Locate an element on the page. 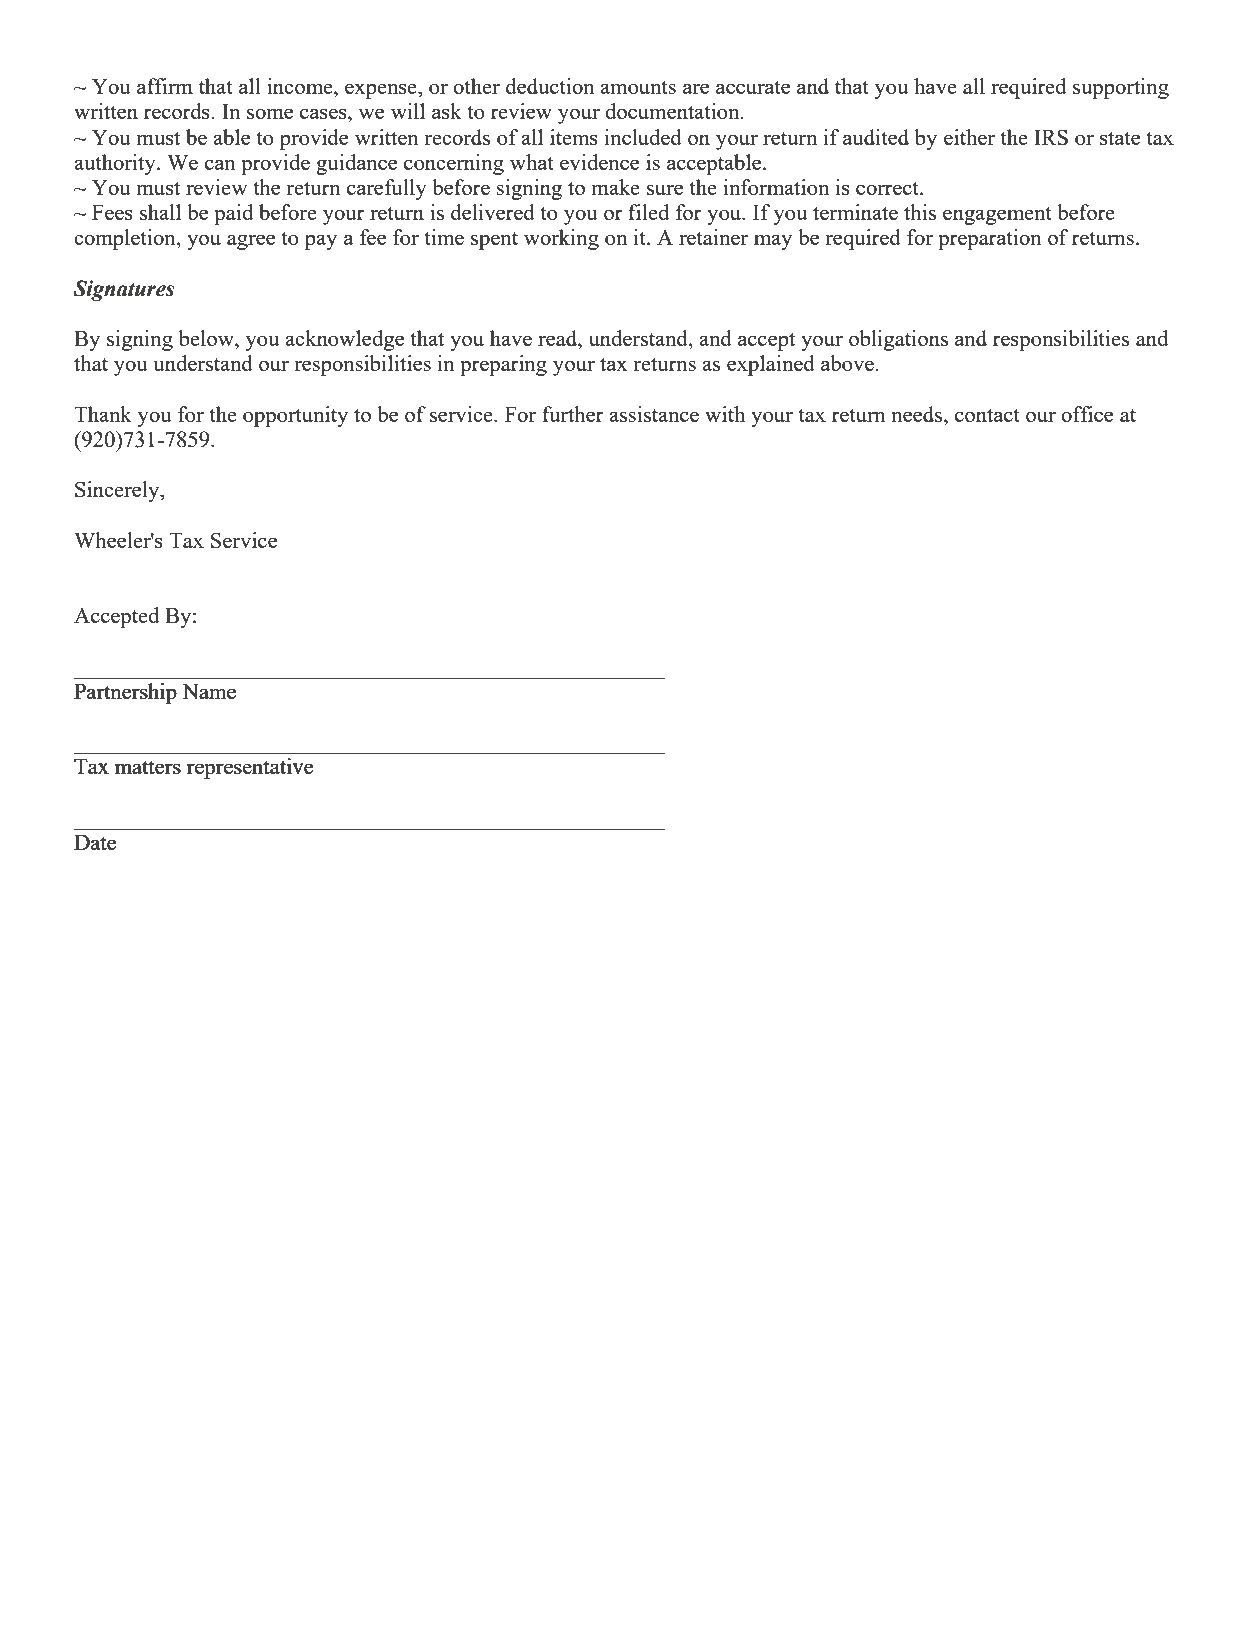  some is located at coordinates (270, 113).
